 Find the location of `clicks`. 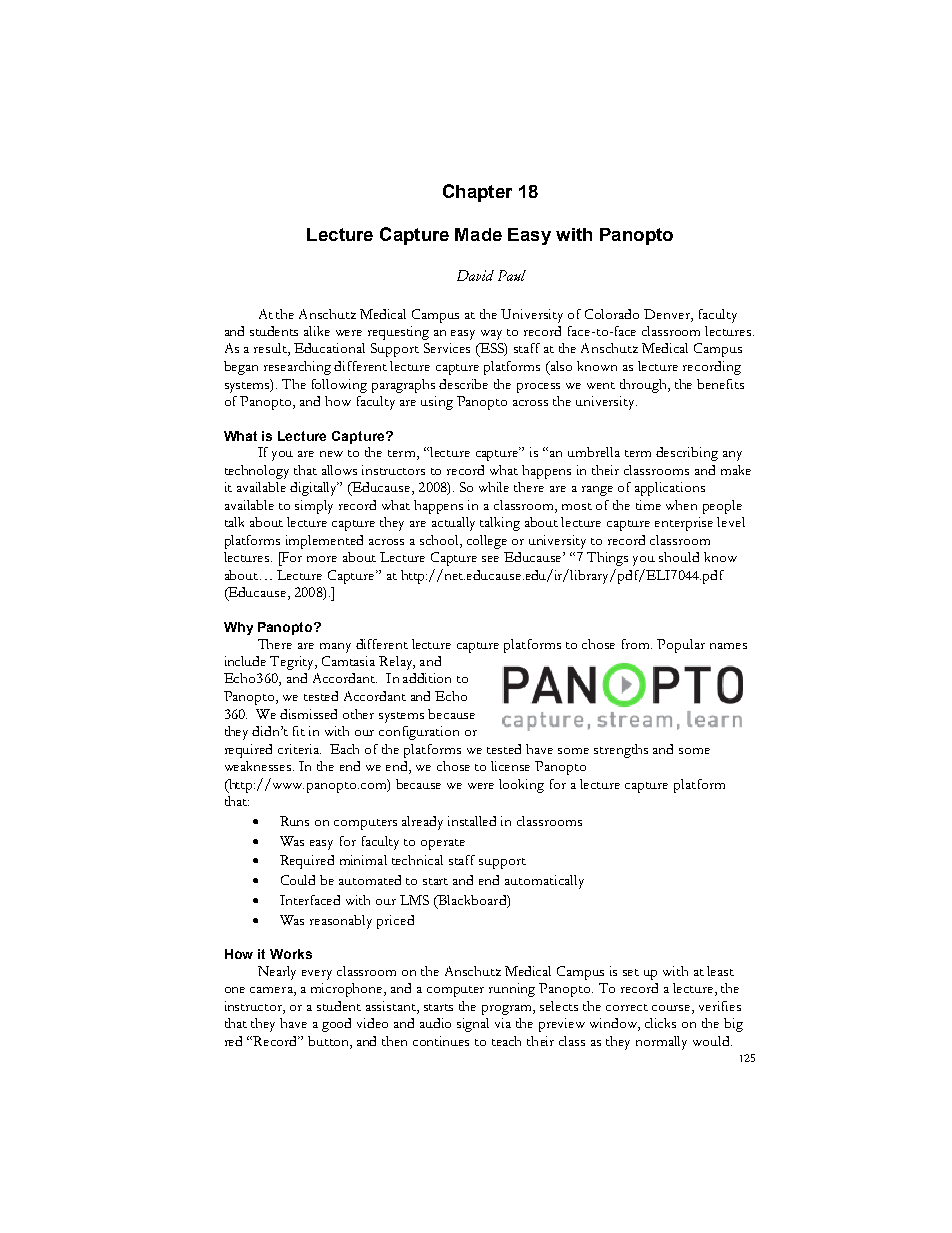

clicks is located at coordinates (660, 1023).
